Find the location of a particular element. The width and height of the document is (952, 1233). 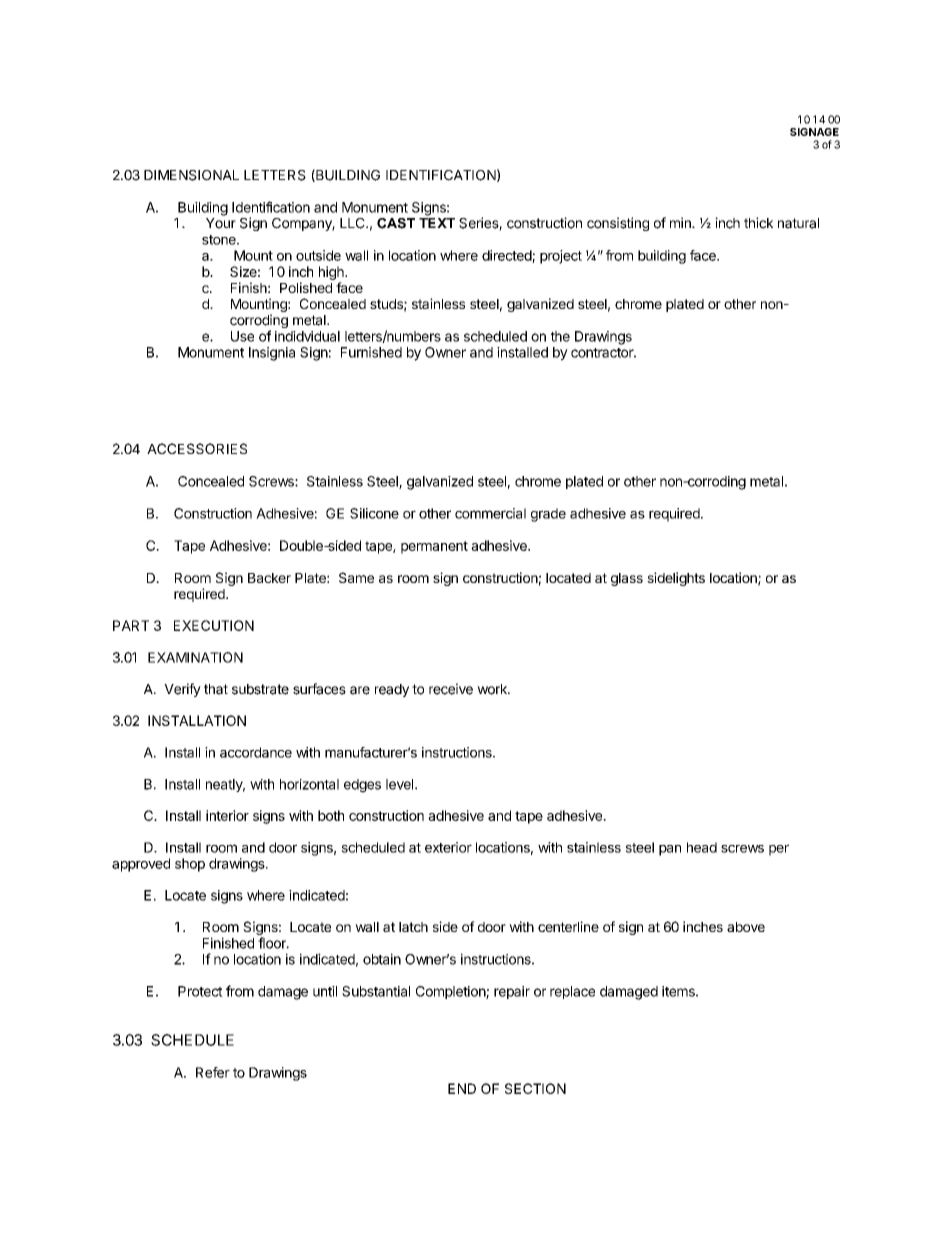

Furnished is located at coordinates (371, 352).
